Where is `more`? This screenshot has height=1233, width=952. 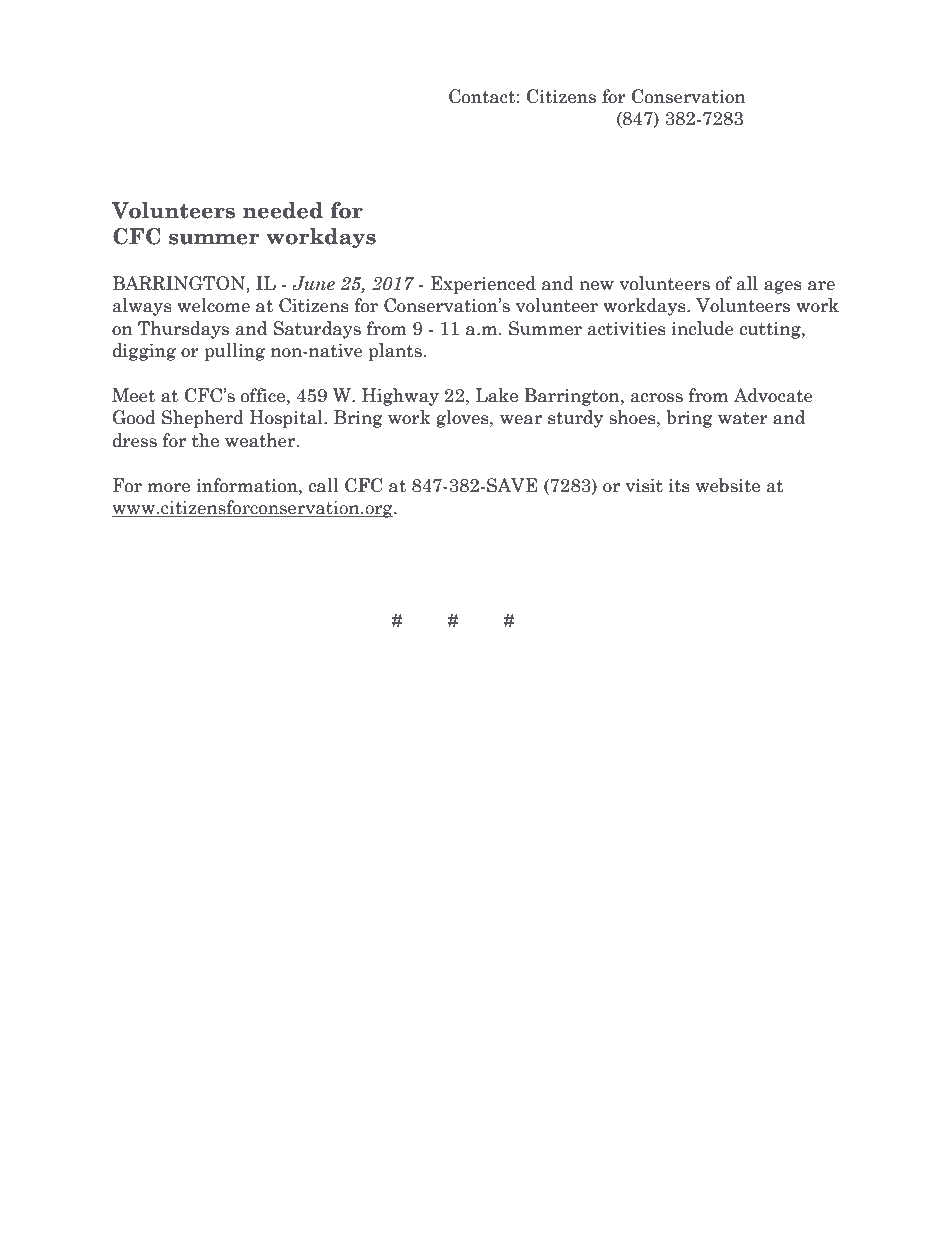 more is located at coordinates (169, 488).
